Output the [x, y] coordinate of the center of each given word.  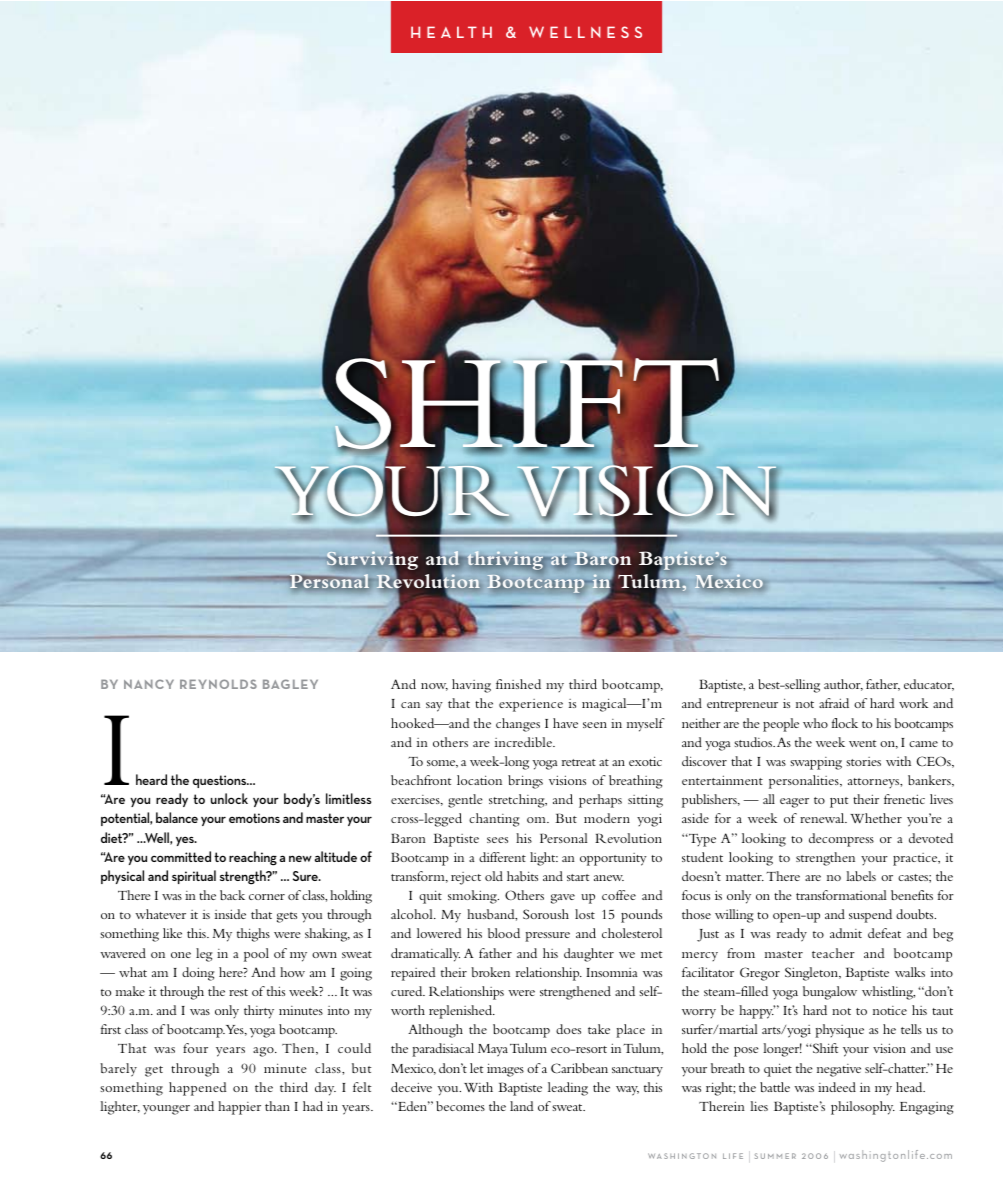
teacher [833, 953]
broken [490, 972]
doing [198, 974]
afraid [834, 703]
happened [197, 1089]
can [410, 705]
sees [497, 840]
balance [177, 817]
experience [531, 705]
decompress [841, 840]
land [521, 1106]
